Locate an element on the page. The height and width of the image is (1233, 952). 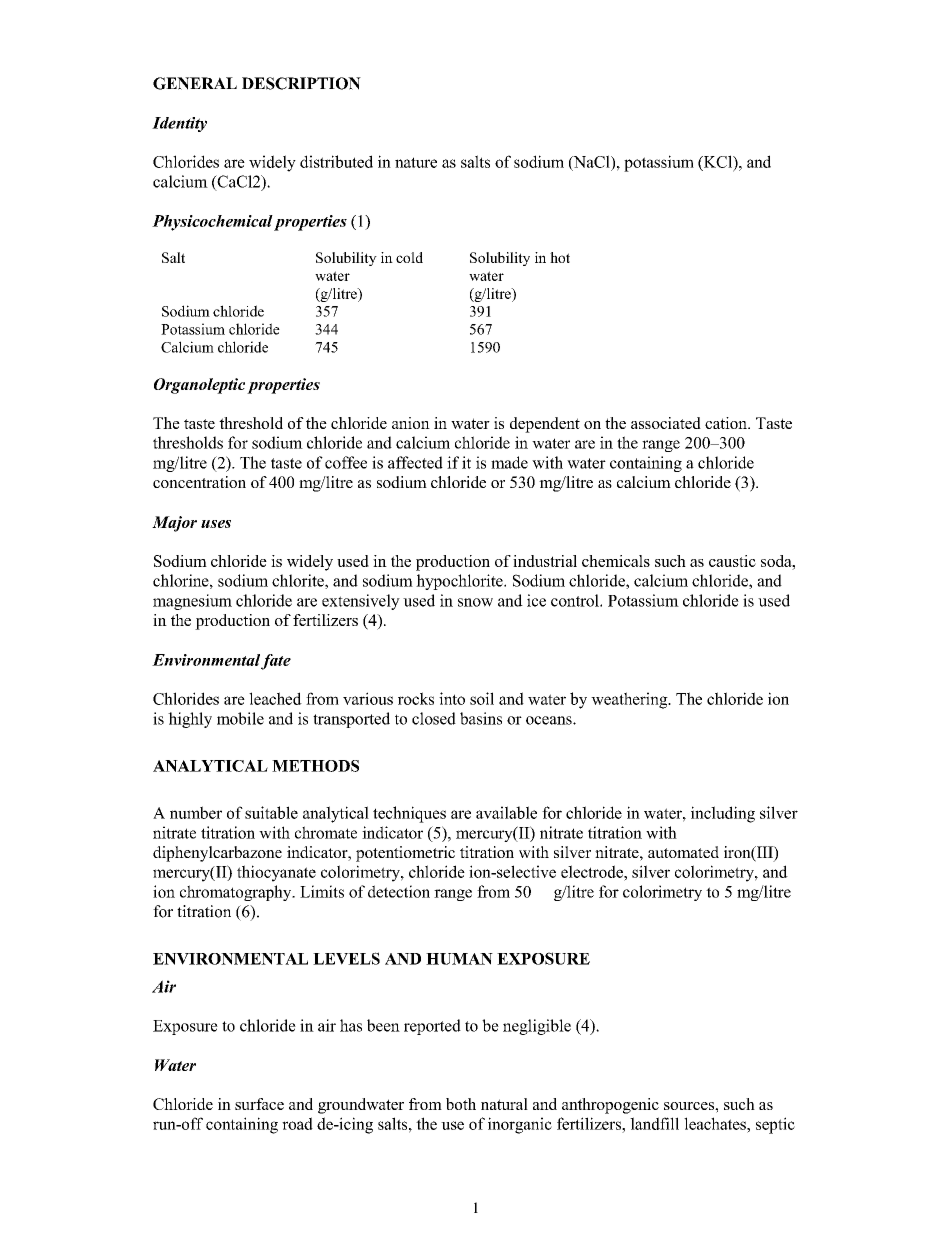
both is located at coordinates (461, 1104).
